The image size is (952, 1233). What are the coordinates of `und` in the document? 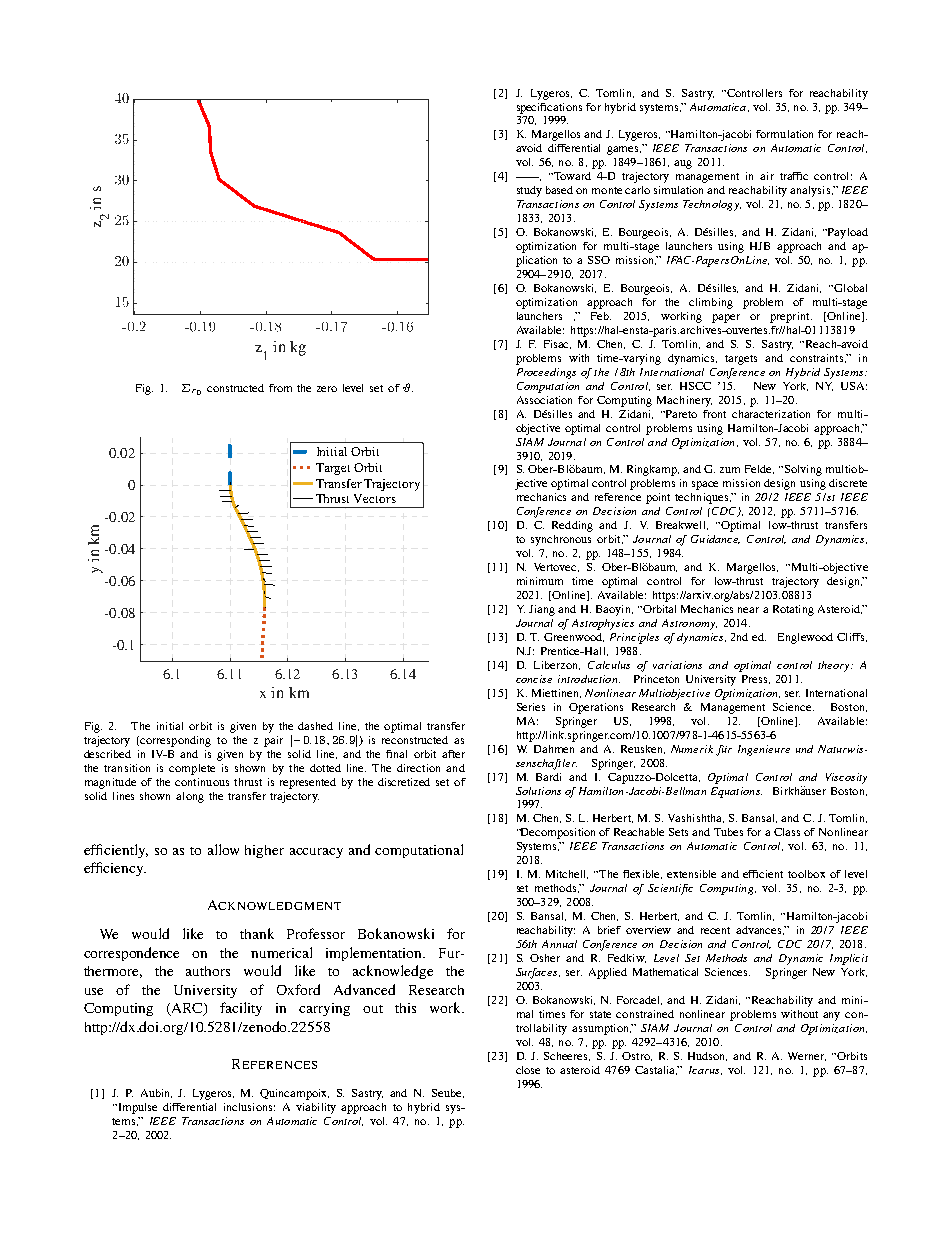 It's located at (804, 749).
